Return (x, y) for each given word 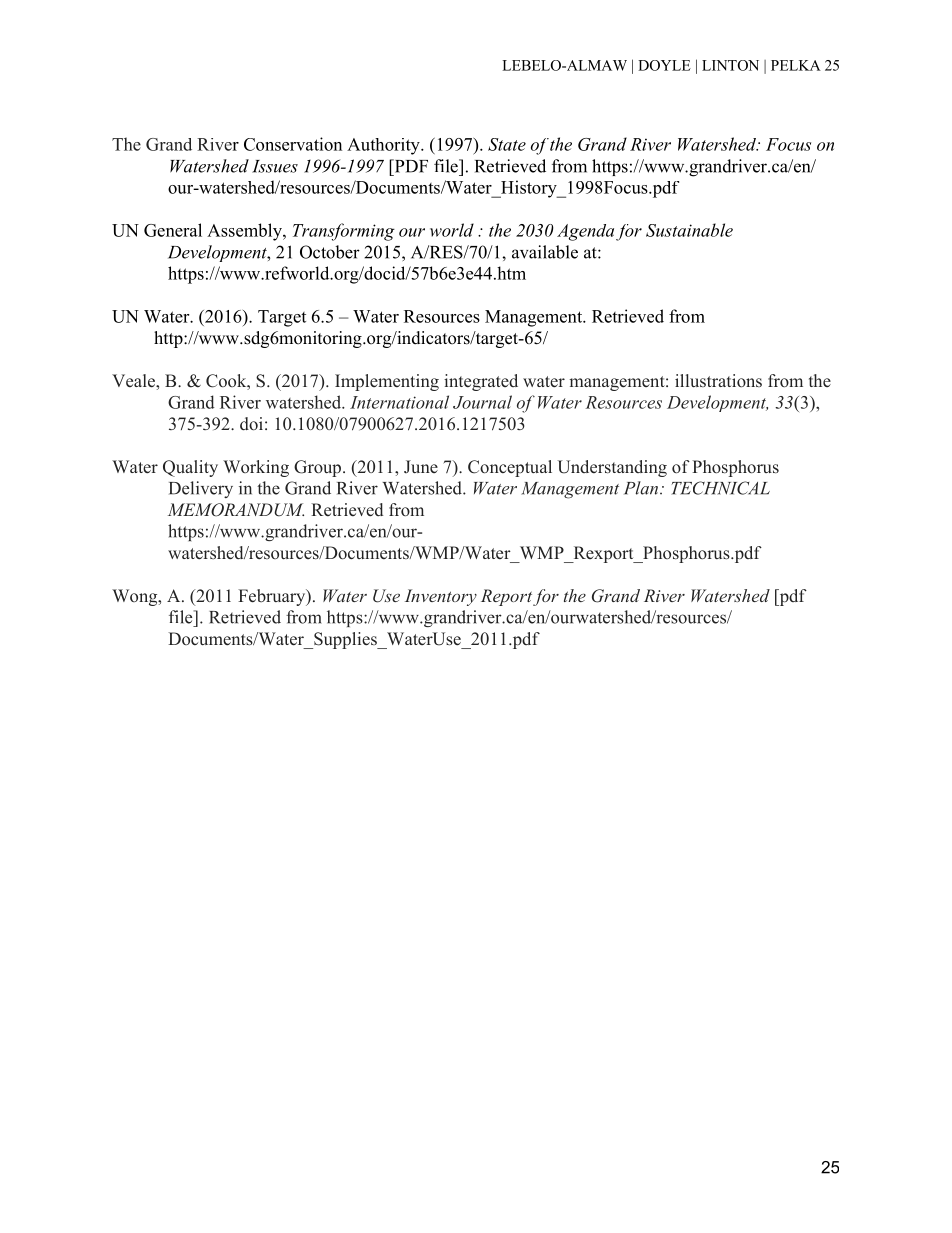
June (421, 466)
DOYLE (664, 65)
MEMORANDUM (236, 510)
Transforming (344, 232)
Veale (134, 381)
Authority (384, 146)
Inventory (441, 597)
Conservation (293, 144)
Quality (190, 468)
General (173, 230)
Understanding (612, 468)
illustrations (718, 380)
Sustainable (689, 230)
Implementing (387, 382)
